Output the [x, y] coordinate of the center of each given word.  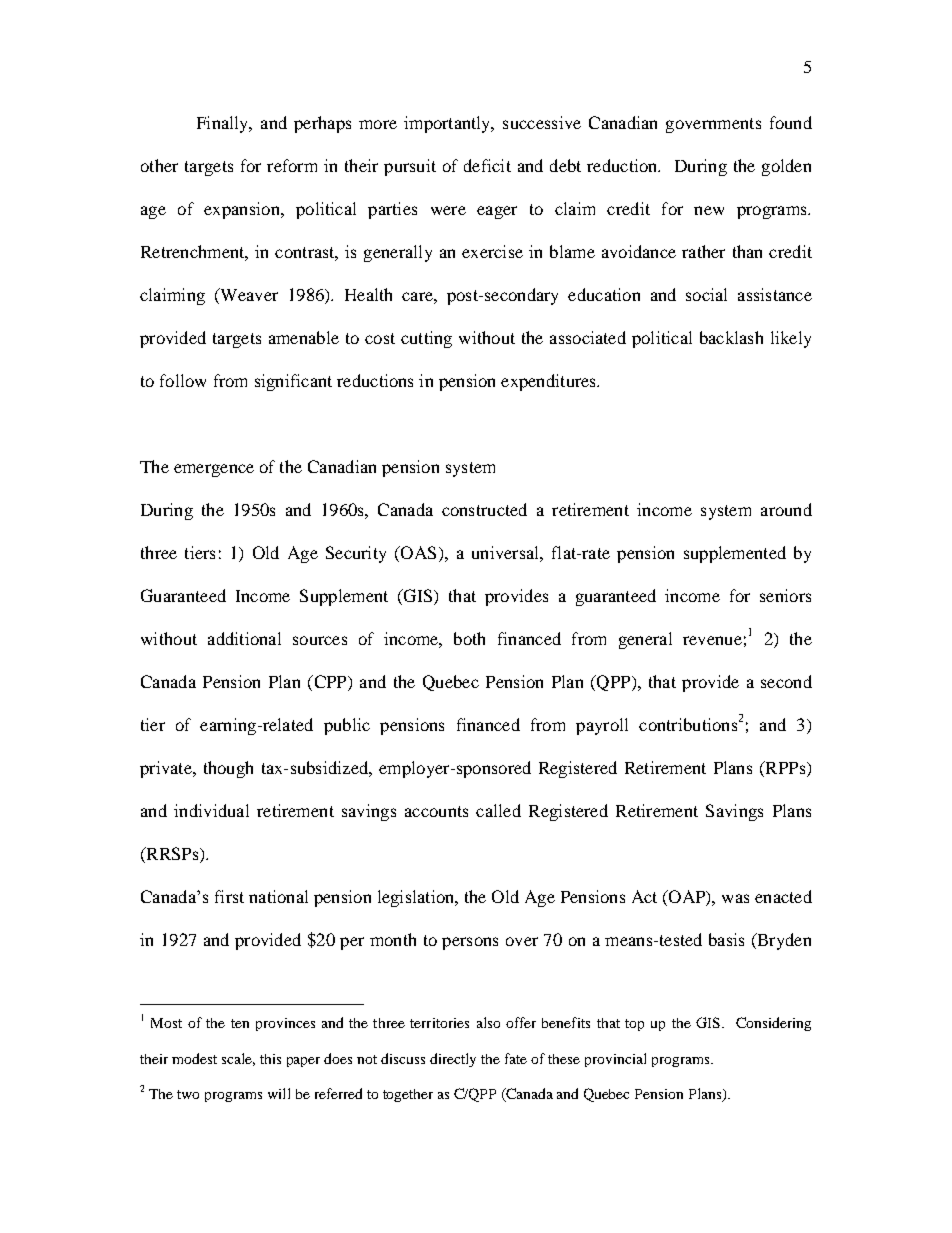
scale [238, 1059]
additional [244, 638]
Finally [224, 124]
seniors [785, 595]
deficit [487, 165]
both [469, 638]
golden [786, 167]
